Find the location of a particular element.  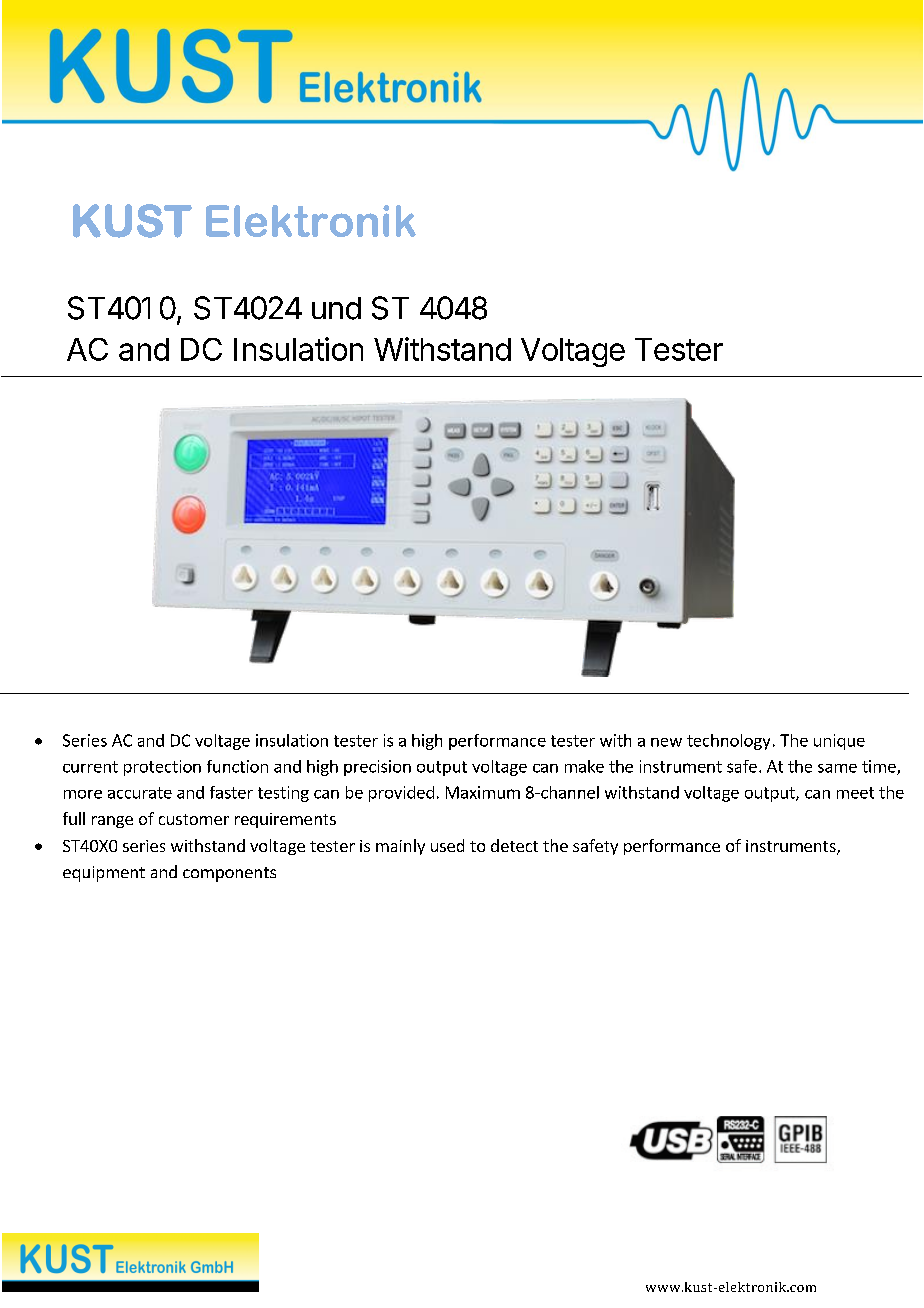

technology is located at coordinates (728, 742).
